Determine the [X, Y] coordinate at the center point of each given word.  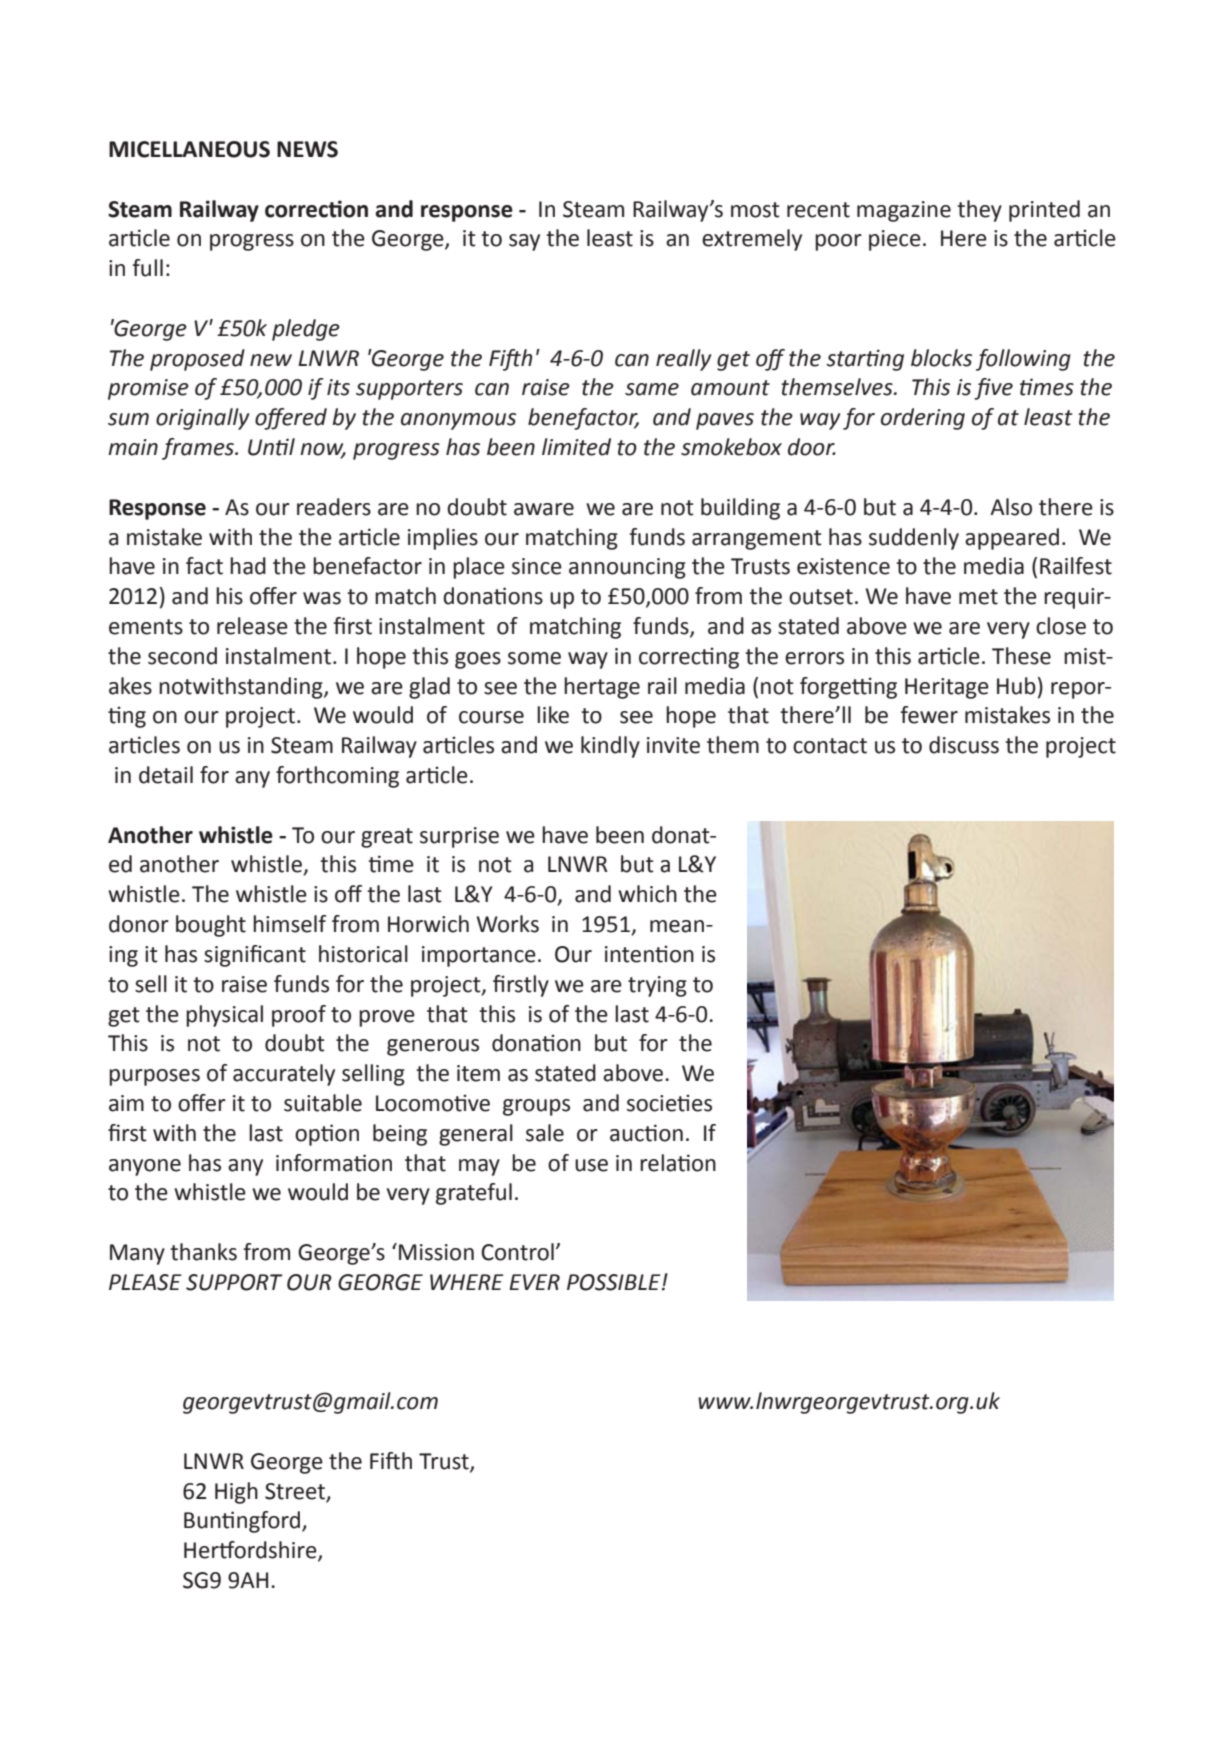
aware [544, 509]
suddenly [914, 539]
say [524, 242]
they [979, 211]
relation [678, 1163]
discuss [964, 745]
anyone [145, 1167]
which [647, 894]
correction [316, 209]
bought [211, 926]
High [236, 1493]
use [591, 1165]
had [248, 566]
